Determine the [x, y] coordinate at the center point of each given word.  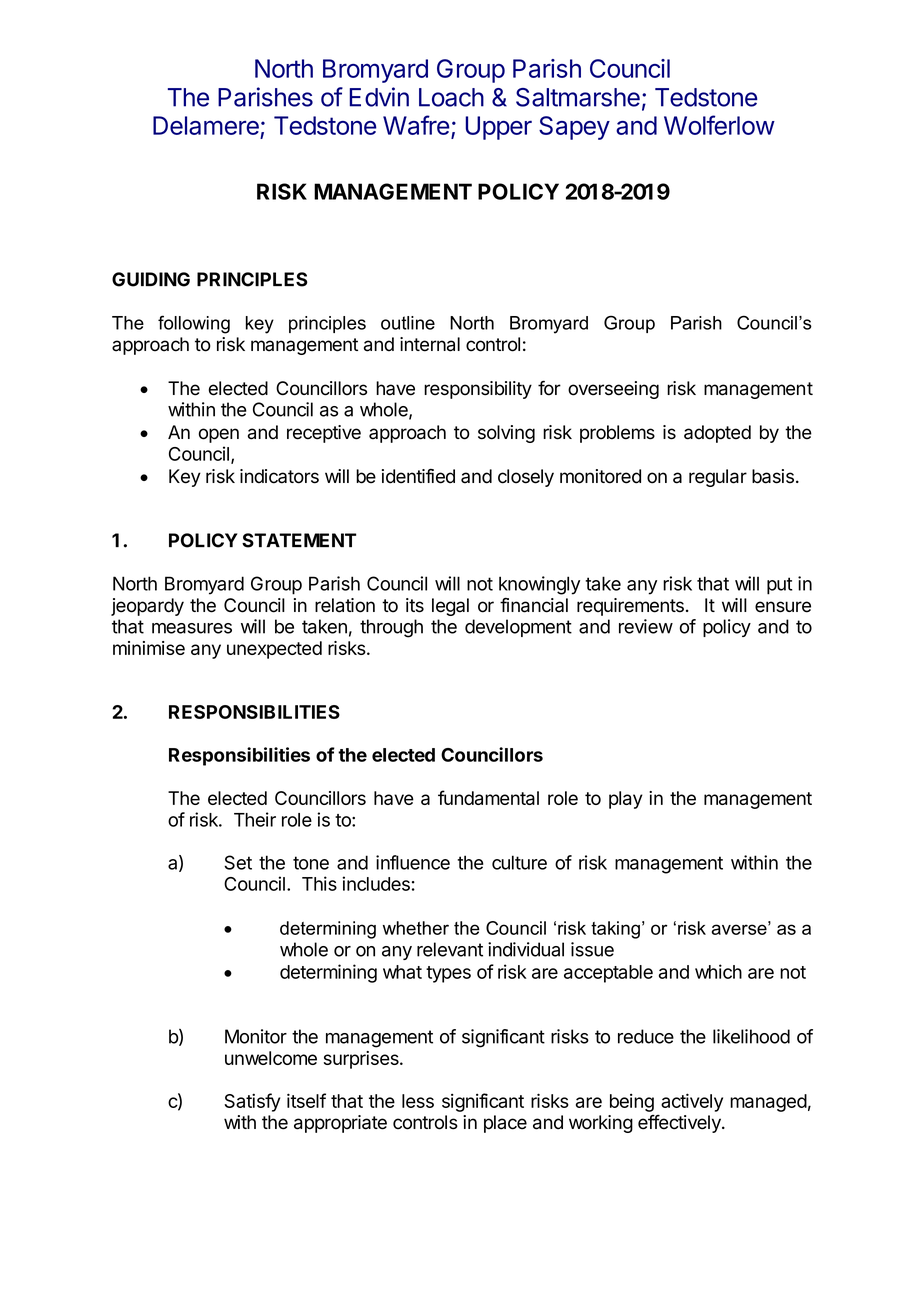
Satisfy [252, 1102]
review [646, 626]
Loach [451, 97]
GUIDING [151, 279]
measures [192, 628]
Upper [498, 128]
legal [450, 607]
